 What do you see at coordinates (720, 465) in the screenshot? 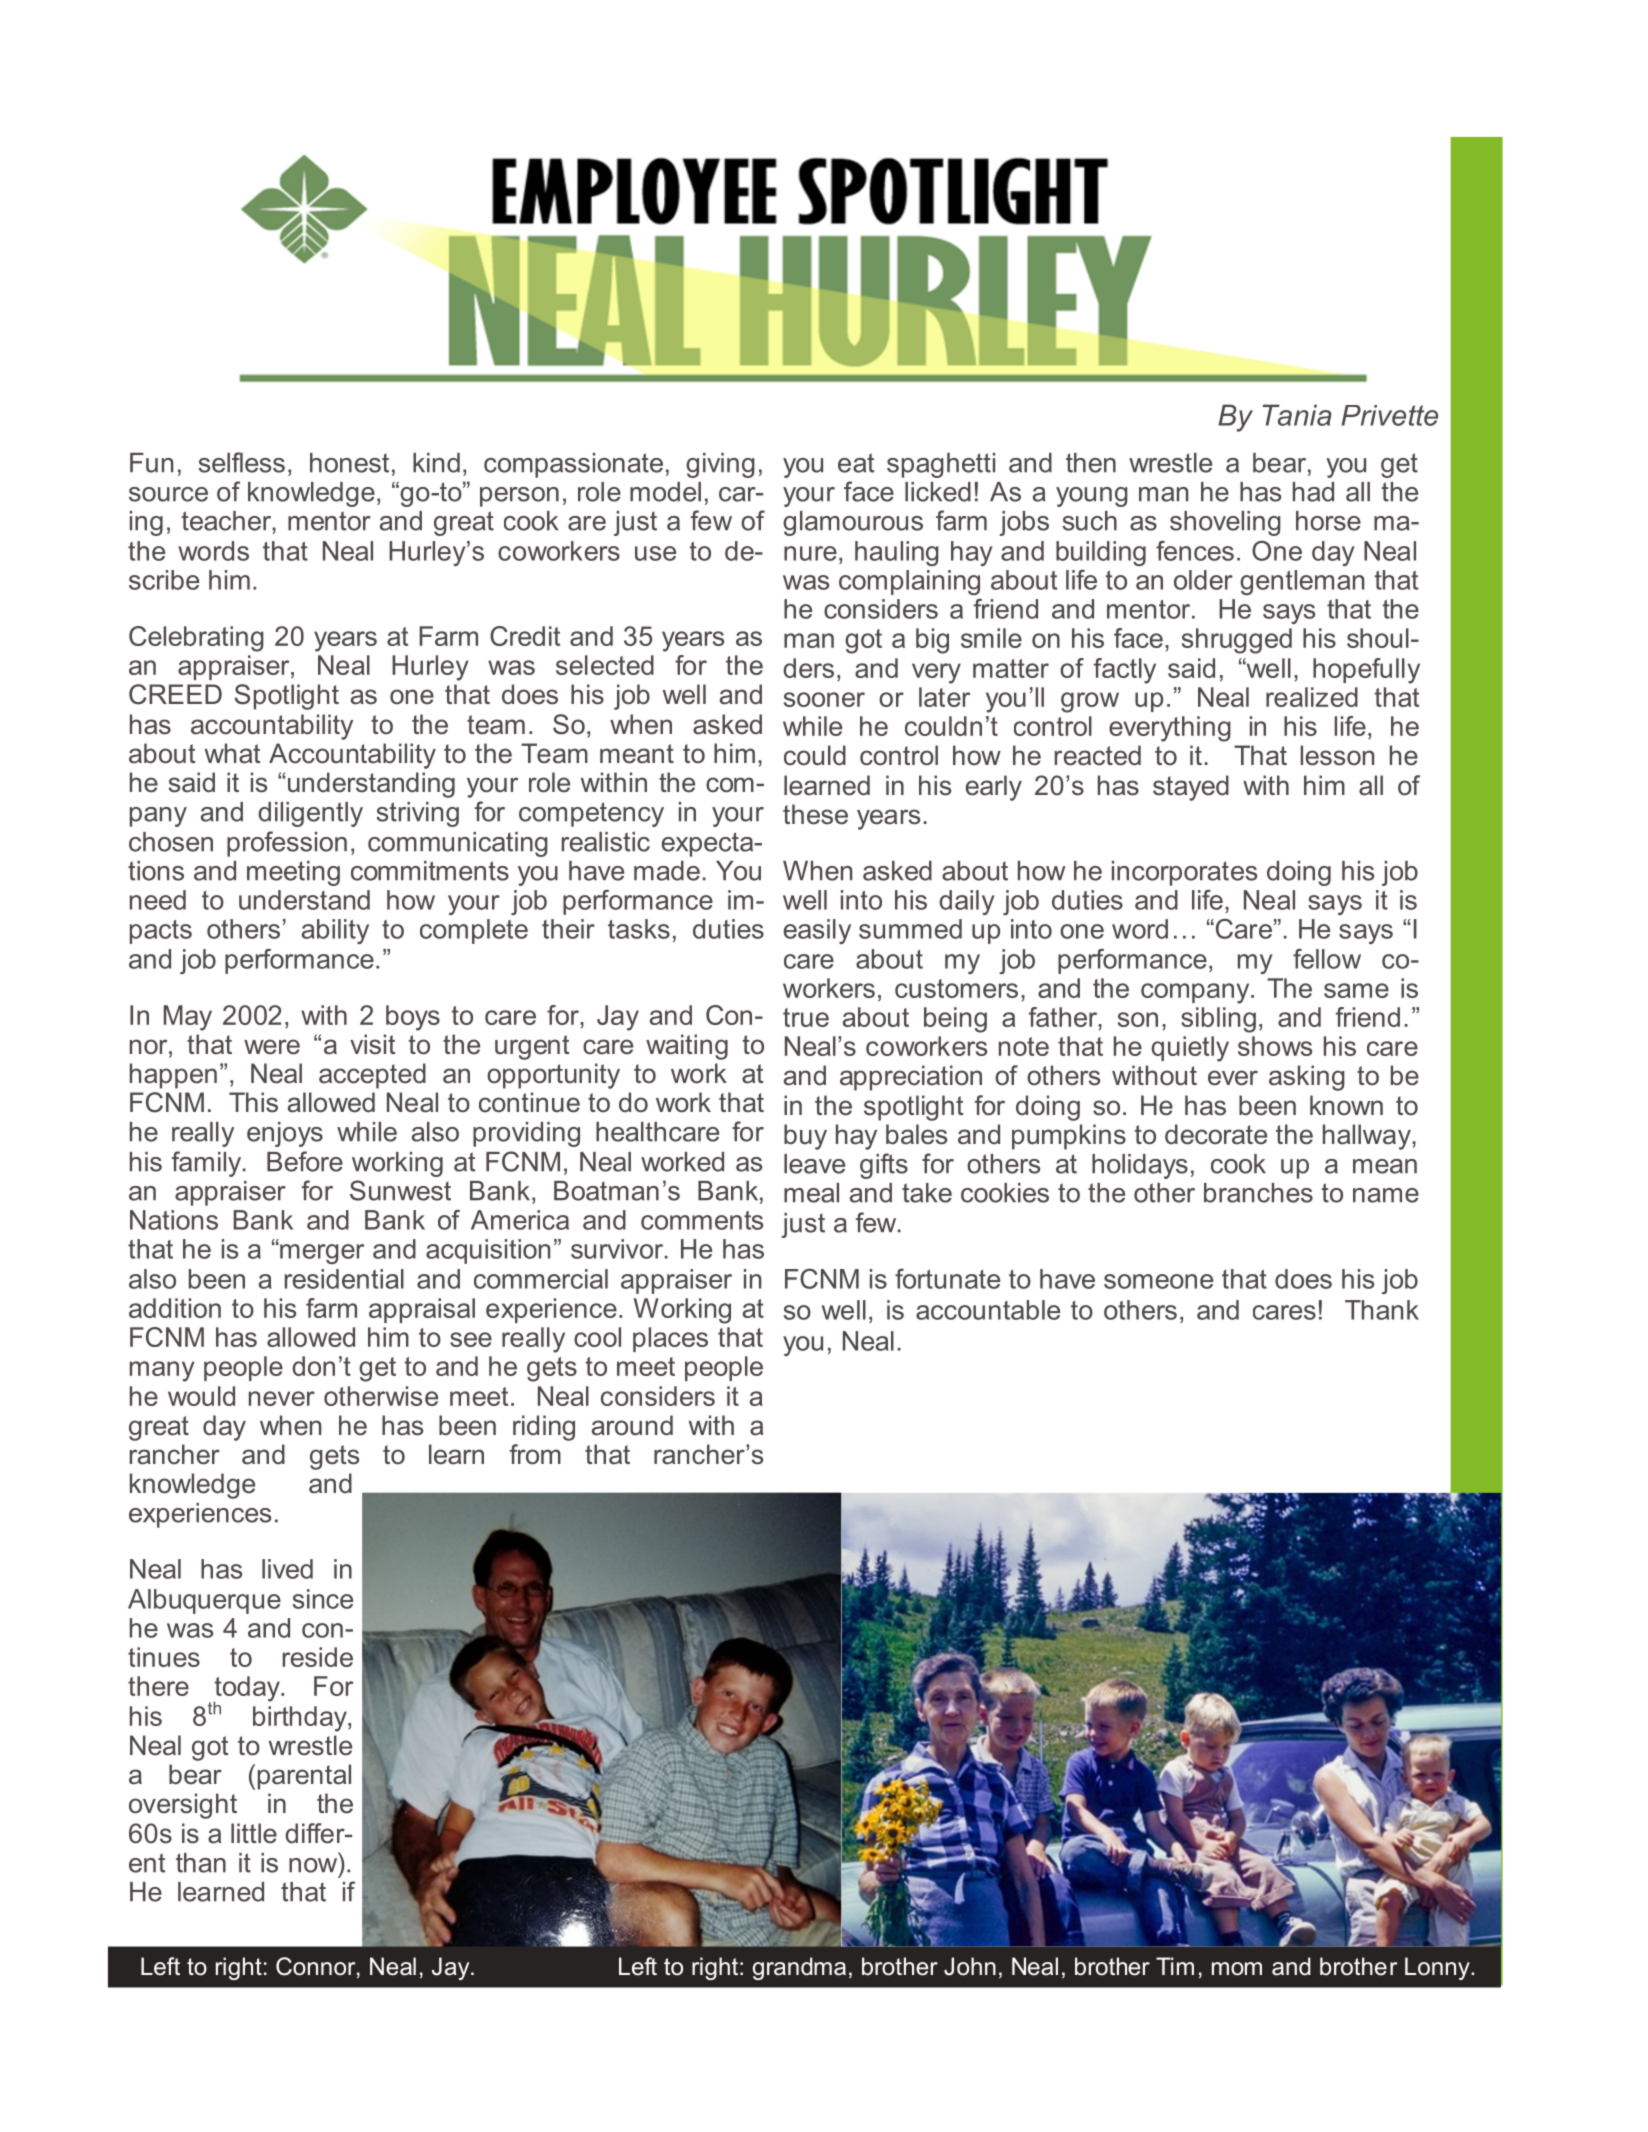
I see `giving` at bounding box center [720, 465].
